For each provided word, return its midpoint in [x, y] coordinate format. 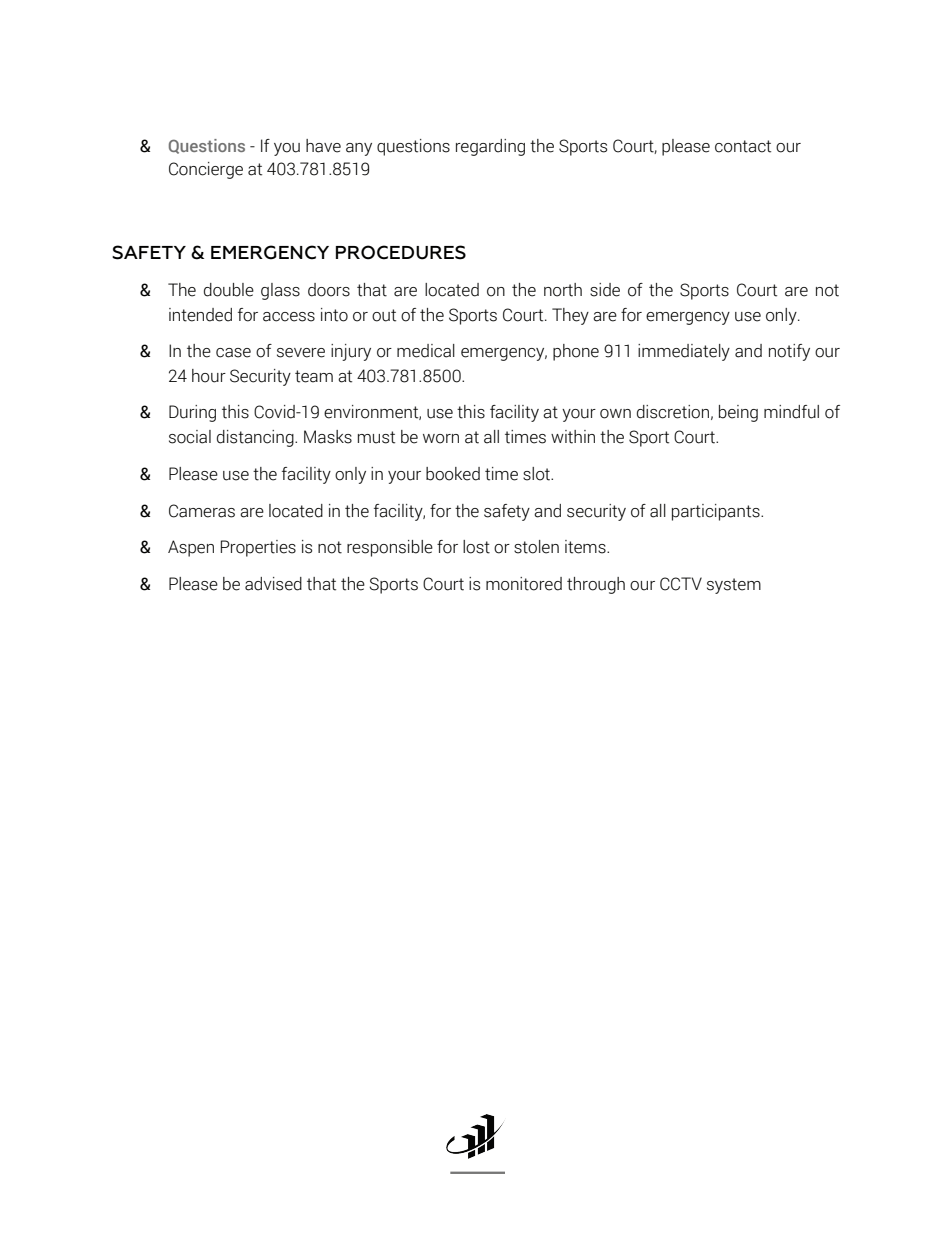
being [738, 413]
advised [273, 584]
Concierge [206, 170]
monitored [524, 584]
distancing [256, 438]
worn [441, 439]
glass [280, 291]
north [563, 290]
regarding [490, 147]
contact [743, 146]
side [605, 290]
